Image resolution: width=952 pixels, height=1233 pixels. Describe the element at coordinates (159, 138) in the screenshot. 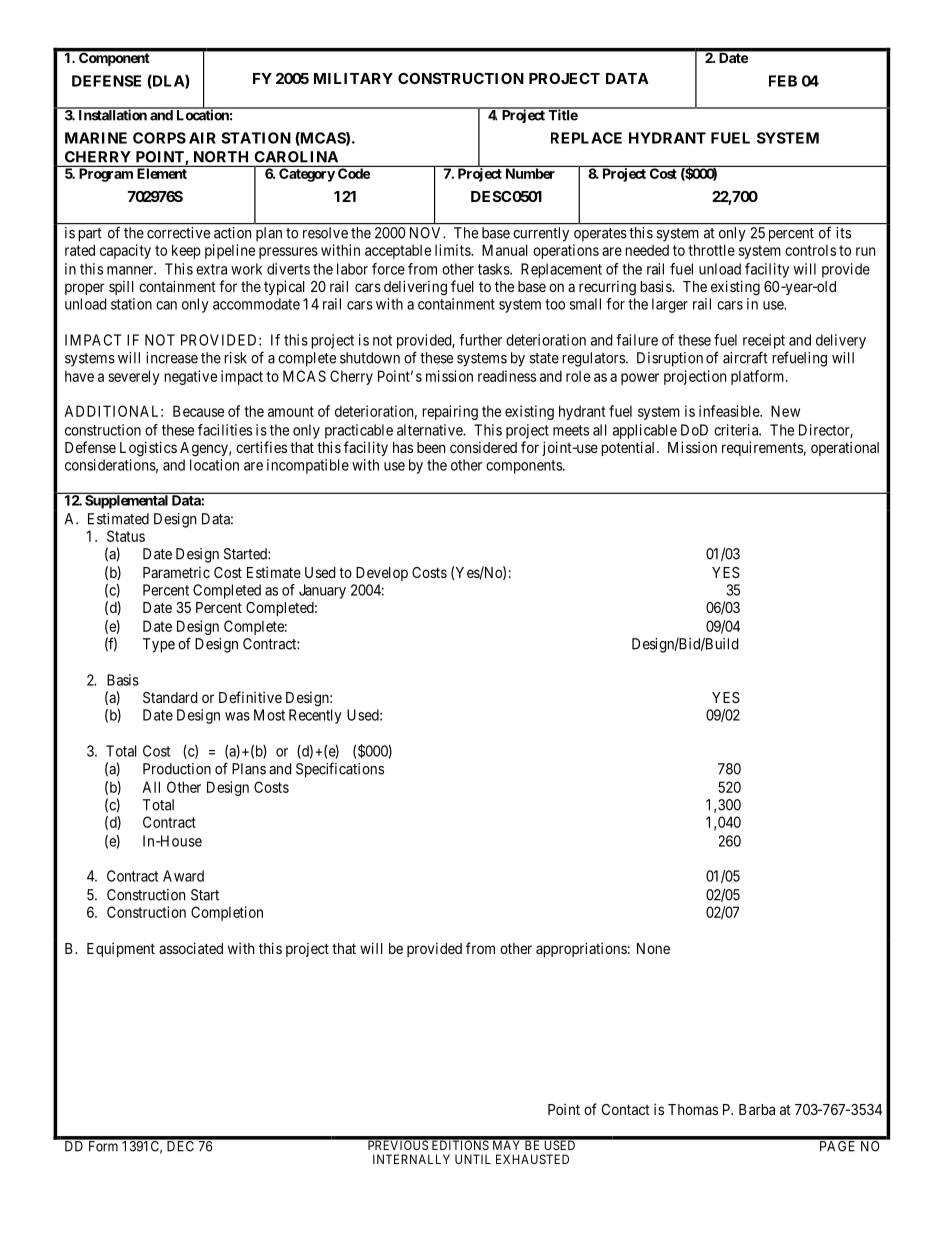

I see `CORPS` at that location.
